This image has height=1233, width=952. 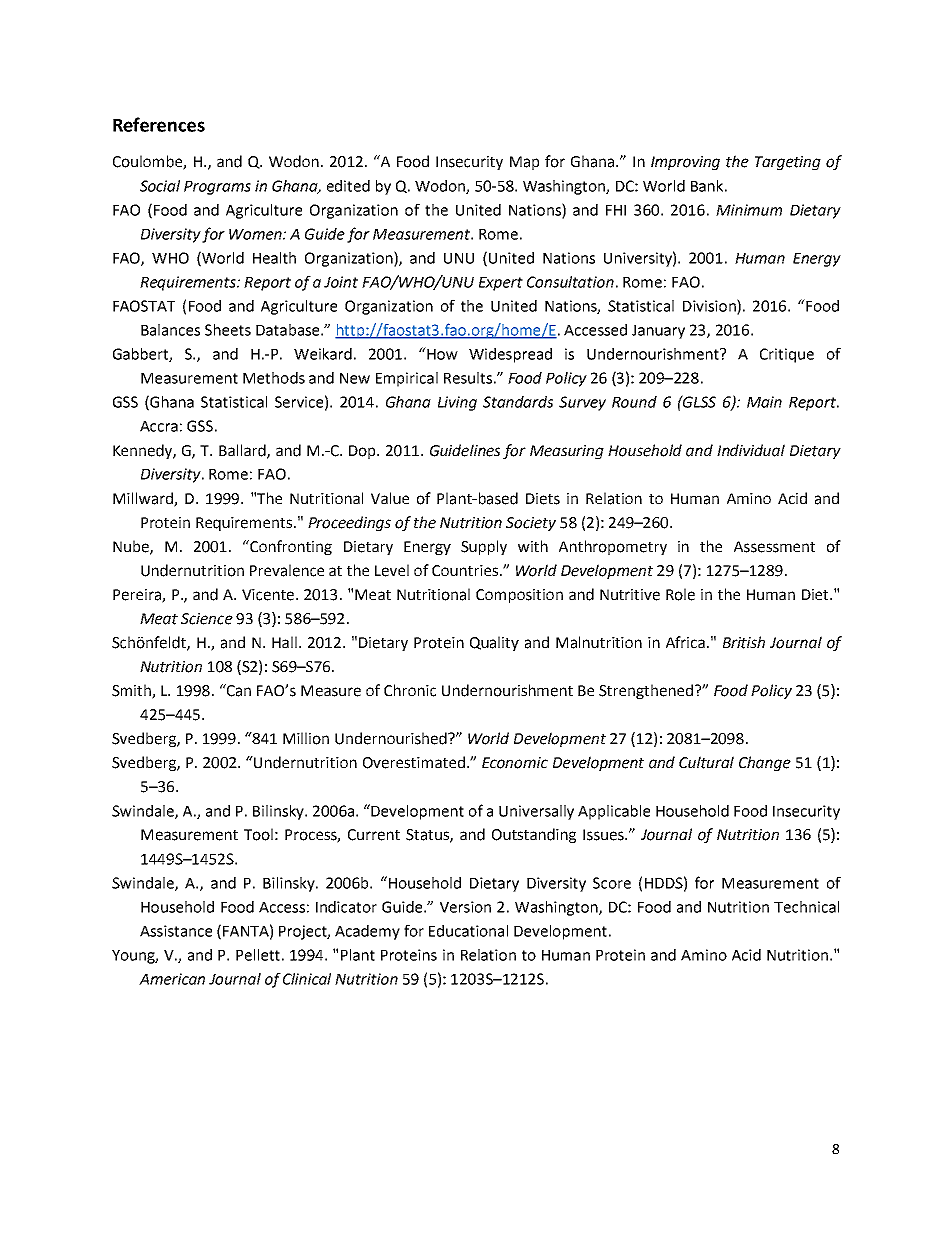 What do you see at coordinates (524, 163) in the image?
I see `Map` at bounding box center [524, 163].
